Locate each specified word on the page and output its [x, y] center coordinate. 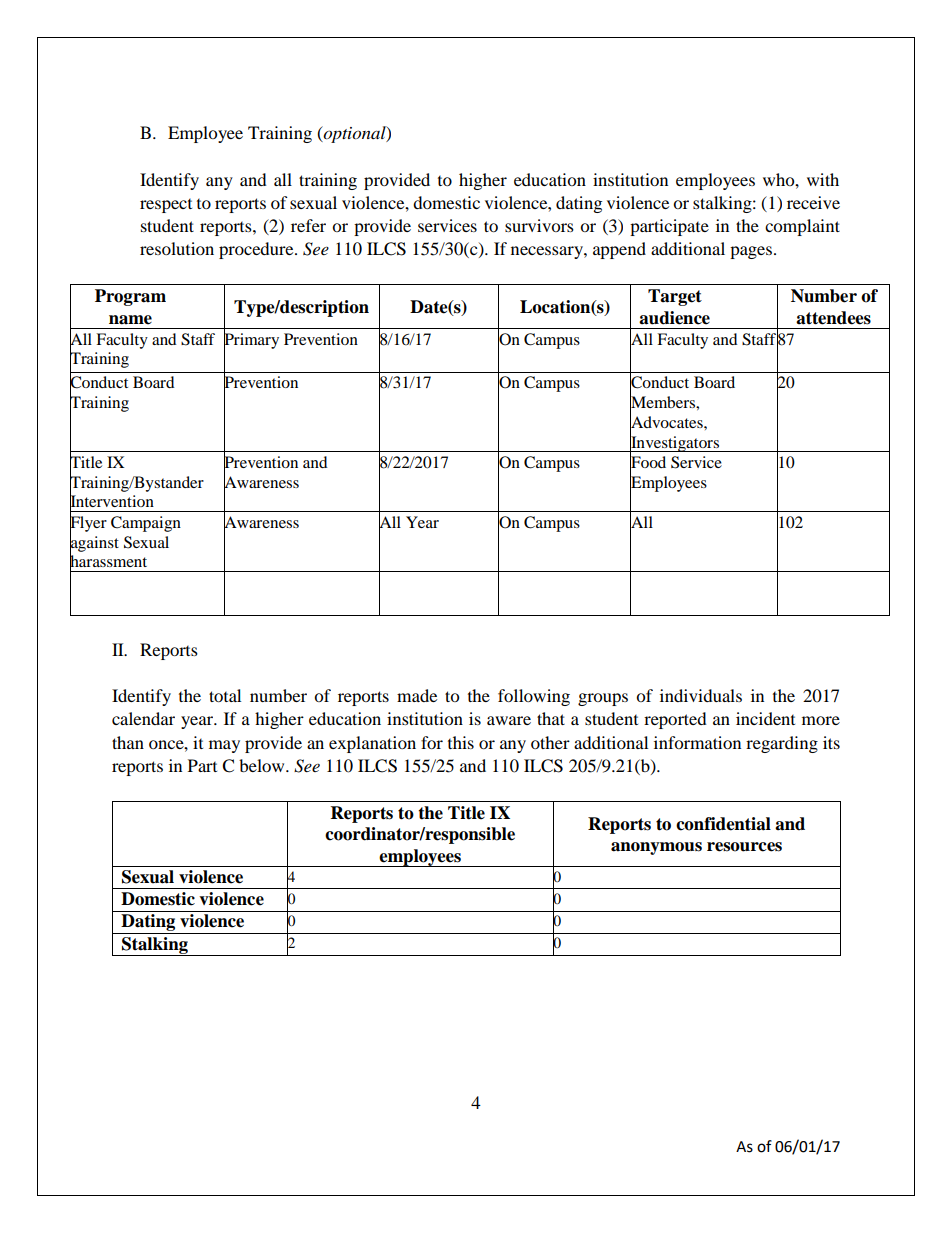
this [461, 742]
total [225, 695]
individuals [701, 695]
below [263, 765]
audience [674, 318]
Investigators [675, 443]
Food [648, 462]
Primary [251, 341]
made [417, 695]
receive [813, 202]
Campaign [146, 524]
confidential [723, 824]
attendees [833, 318]
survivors [539, 225]
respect [166, 206]
